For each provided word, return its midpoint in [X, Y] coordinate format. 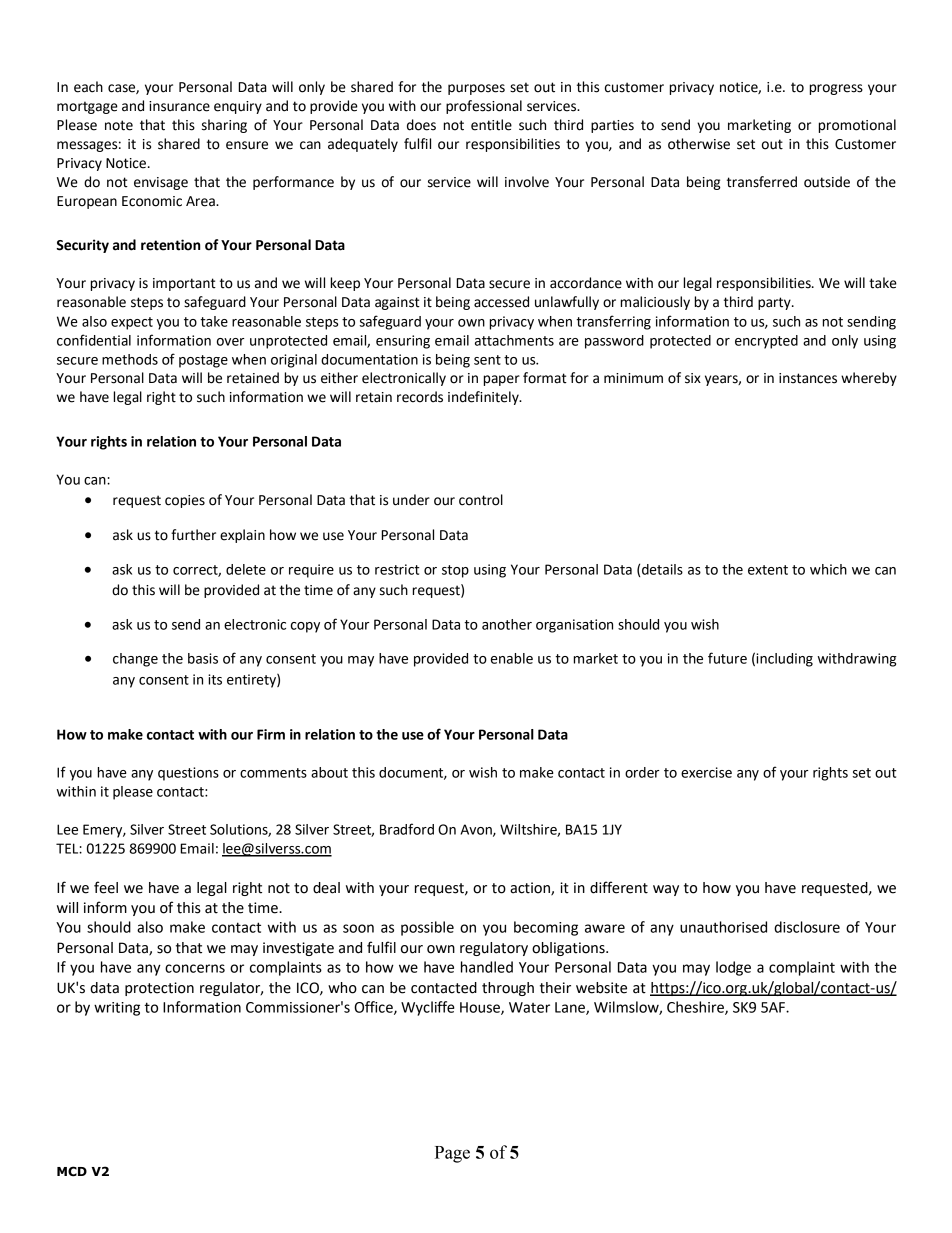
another [507, 624]
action [531, 889]
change [135, 660]
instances [808, 378]
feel [106, 887]
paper [502, 380]
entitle [491, 125]
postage [203, 361]
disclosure [807, 927]
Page [452, 1154]
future [727, 658]
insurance [179, 106]
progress [836, 89]
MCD [72, 1171]
